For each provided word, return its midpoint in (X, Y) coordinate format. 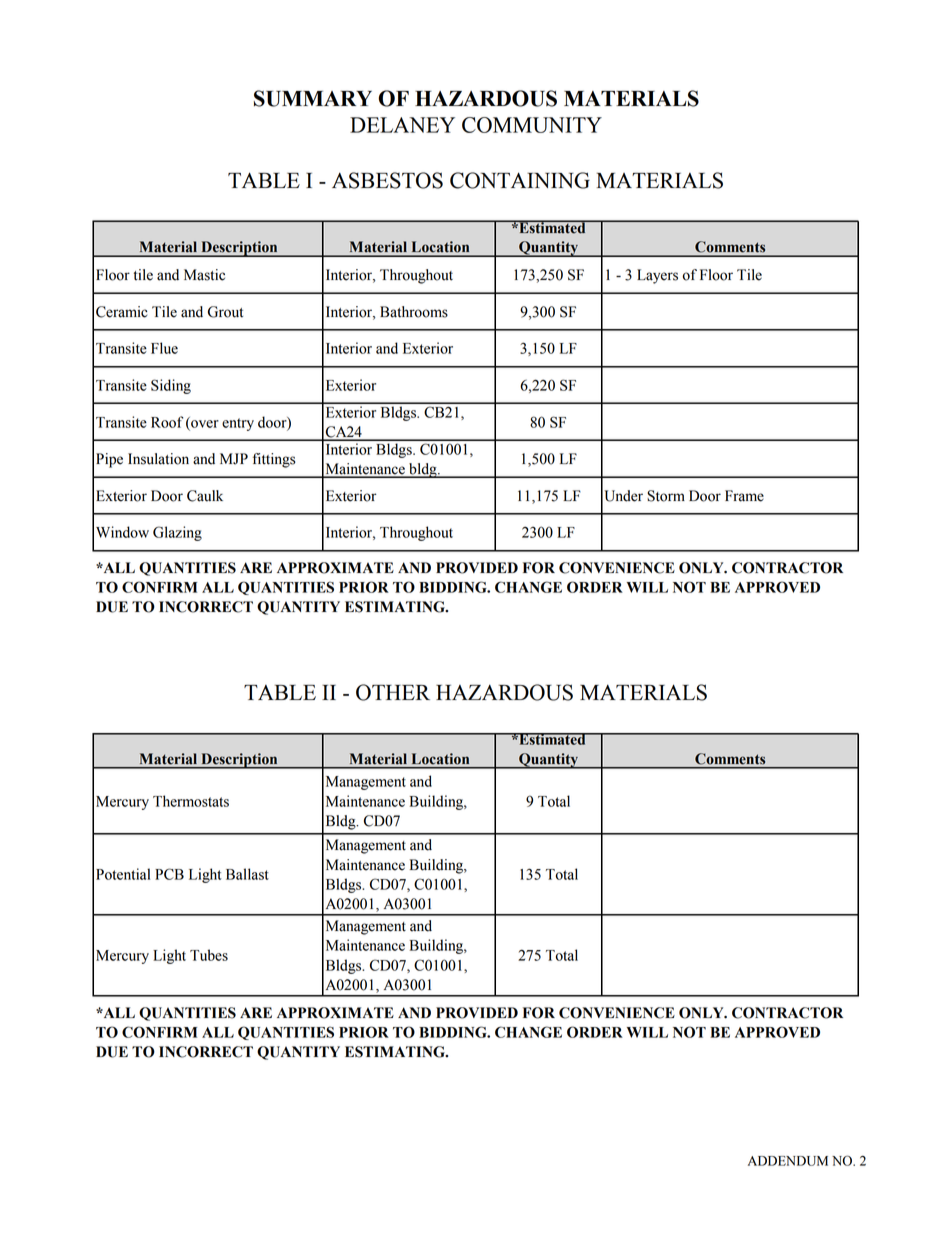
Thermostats (191, 801)
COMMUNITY (532, 125)
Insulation (158, 459)
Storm (666, 496)
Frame (744, 496)
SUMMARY (313, 98)
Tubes (209, 955)
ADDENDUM (788, 1161)
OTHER (393, 692)
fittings (274, 460)
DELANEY (402, 125)
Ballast (247, 874)
